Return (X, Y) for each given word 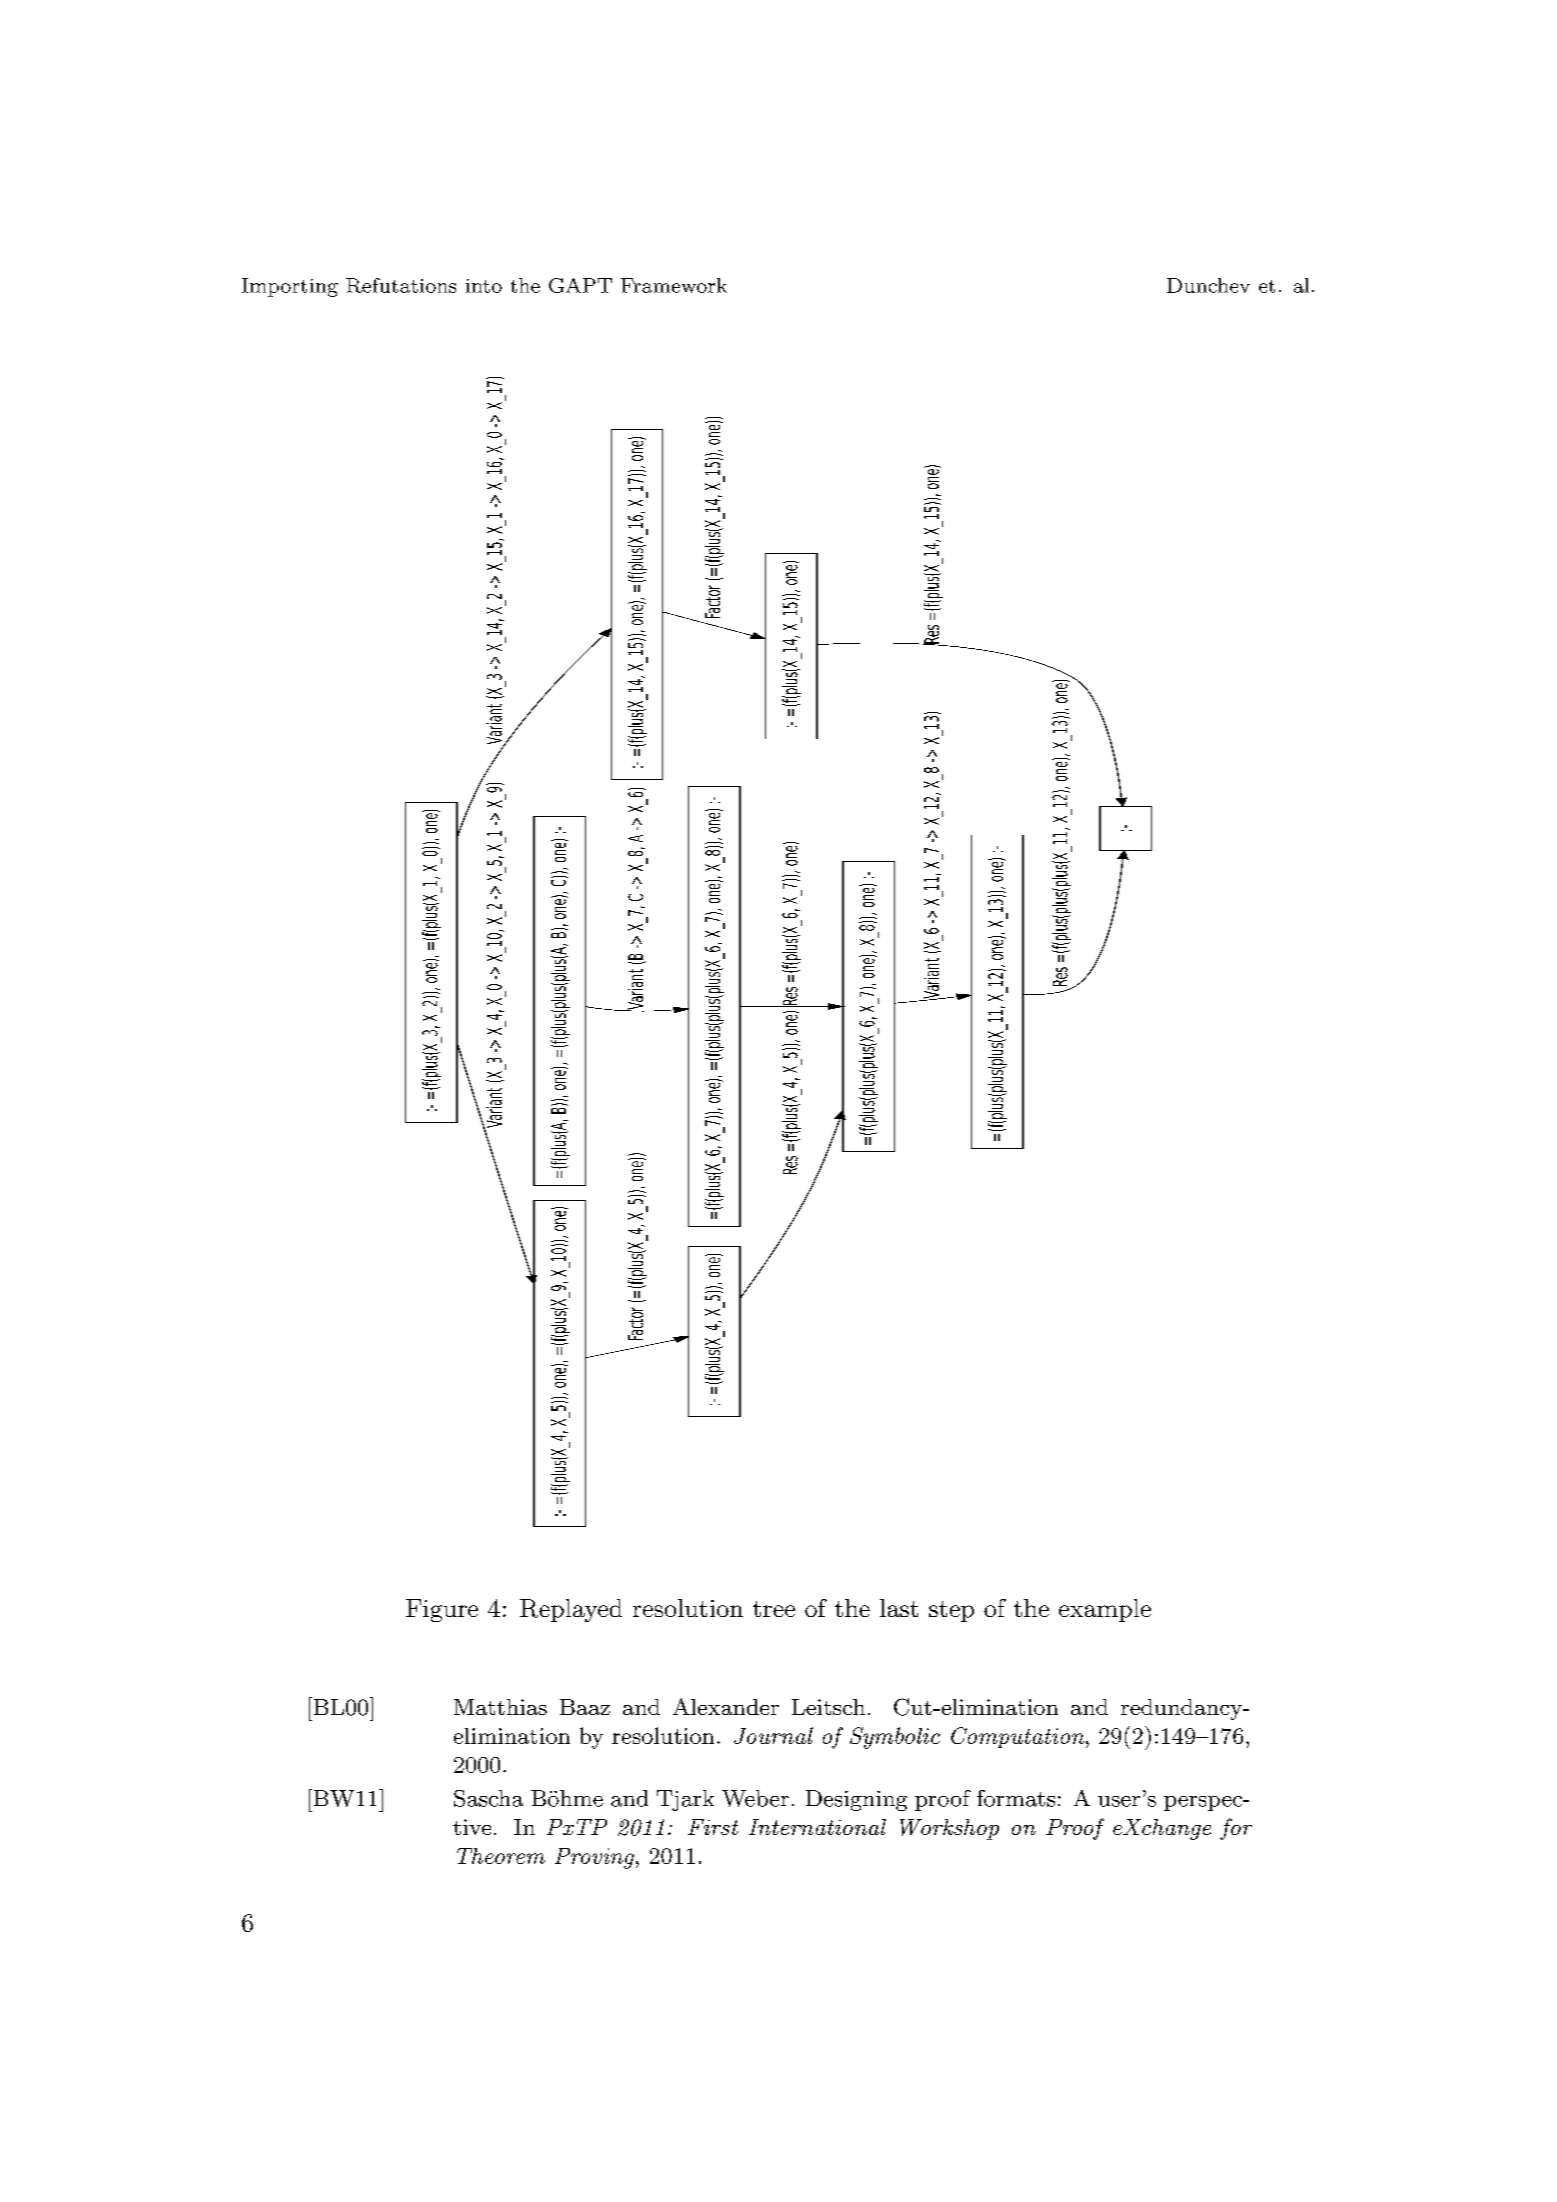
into (484, 286)
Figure (442, 1610)
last (899, 1608)
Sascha (488, 1798)
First (713, 1827)
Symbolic (895, 1738)
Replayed (571, 1610)
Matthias (500, 1707)
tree (774, 1609)
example (1105, 1610)
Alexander (726, 1706)
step (951, 1611)
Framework (674, 285)
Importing (290, 287)
